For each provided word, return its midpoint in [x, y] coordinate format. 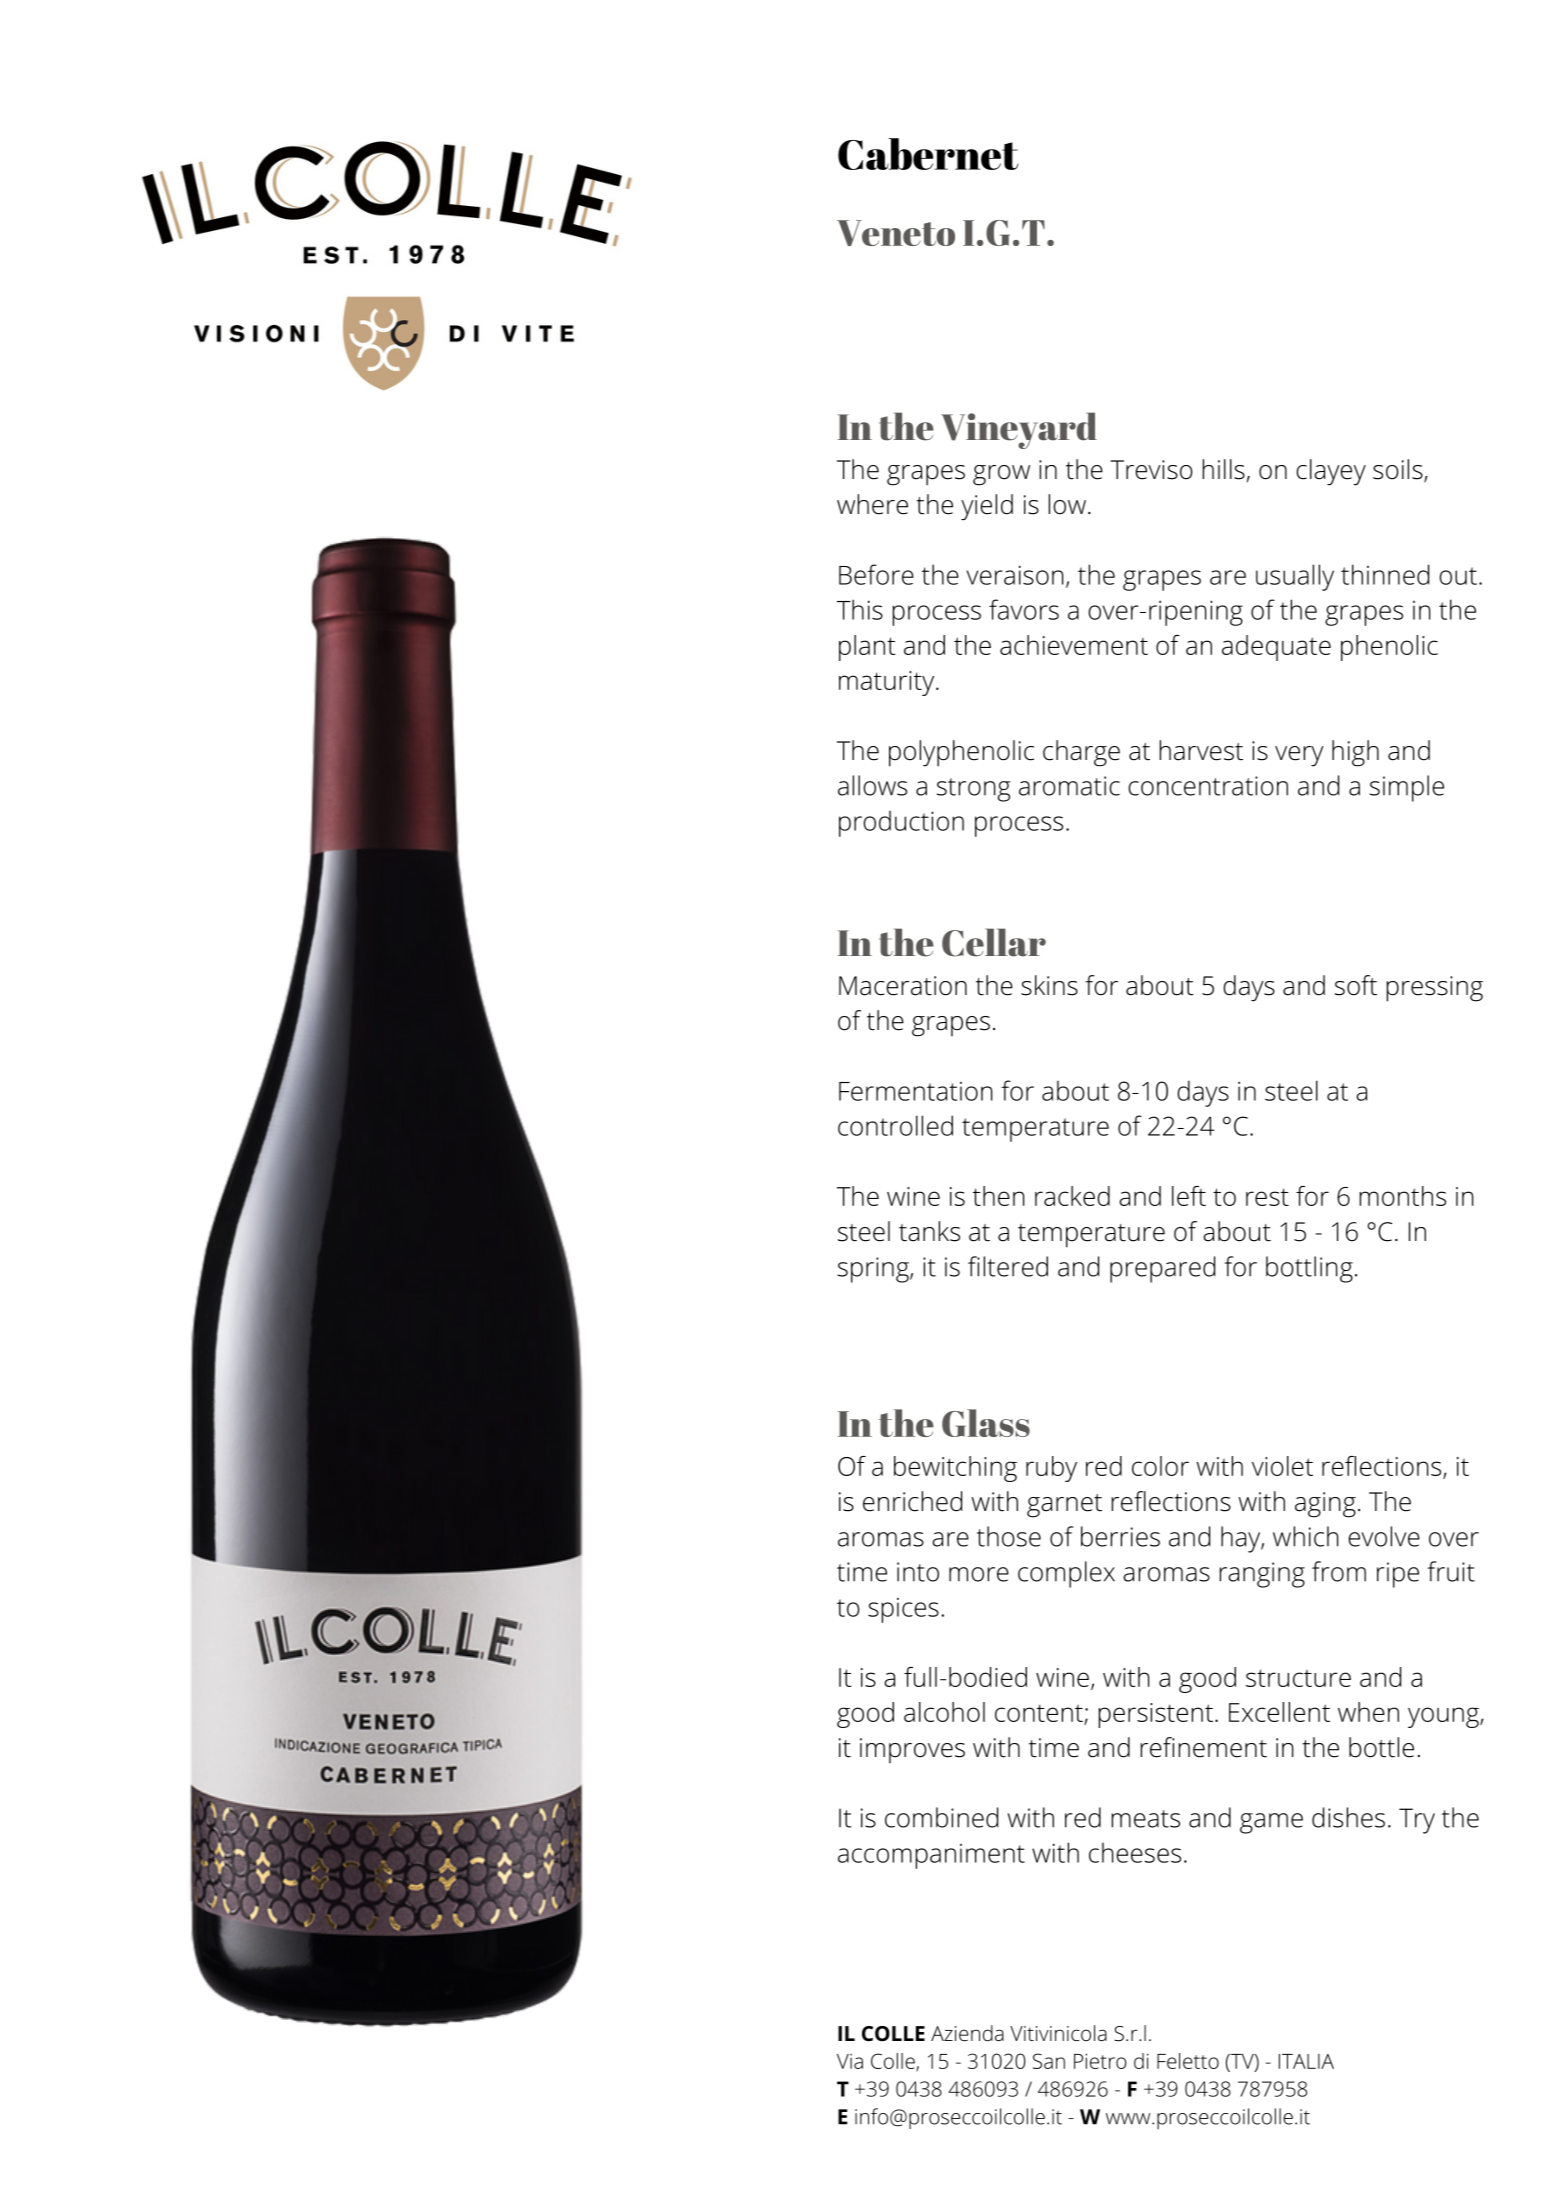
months [1403, 1196]
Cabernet [928, 154]
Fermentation [915, 1091]
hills [1224, 469]
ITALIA [1306, 2061]
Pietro [1100, 2061]
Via [850, 2061]
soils [1399, 470]
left [1189, 1196]
